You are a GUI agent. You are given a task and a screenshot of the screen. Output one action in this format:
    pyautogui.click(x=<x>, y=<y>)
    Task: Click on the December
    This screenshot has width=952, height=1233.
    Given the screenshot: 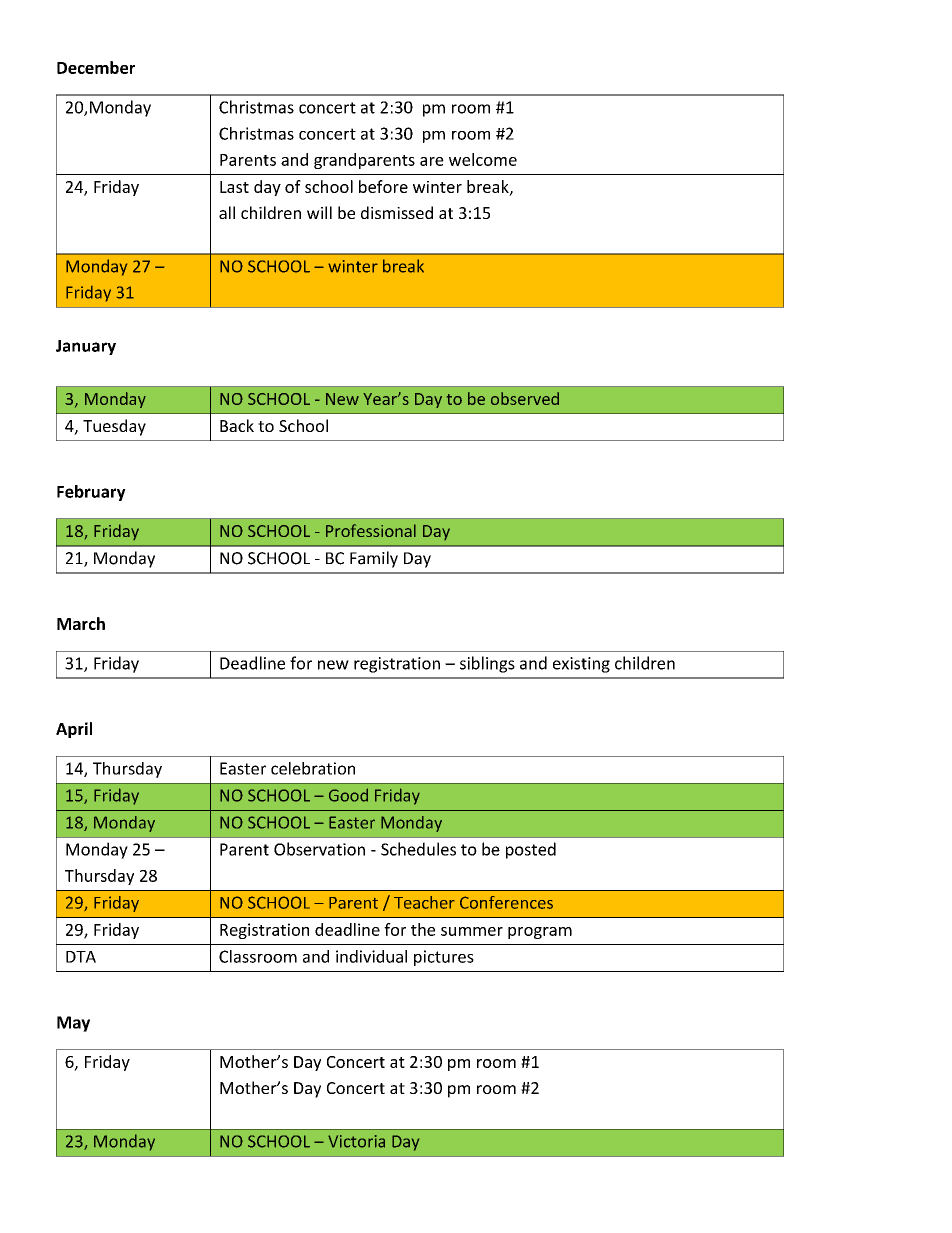 What is the action you would take?
    pyautogui.click(x=96, y=67)
